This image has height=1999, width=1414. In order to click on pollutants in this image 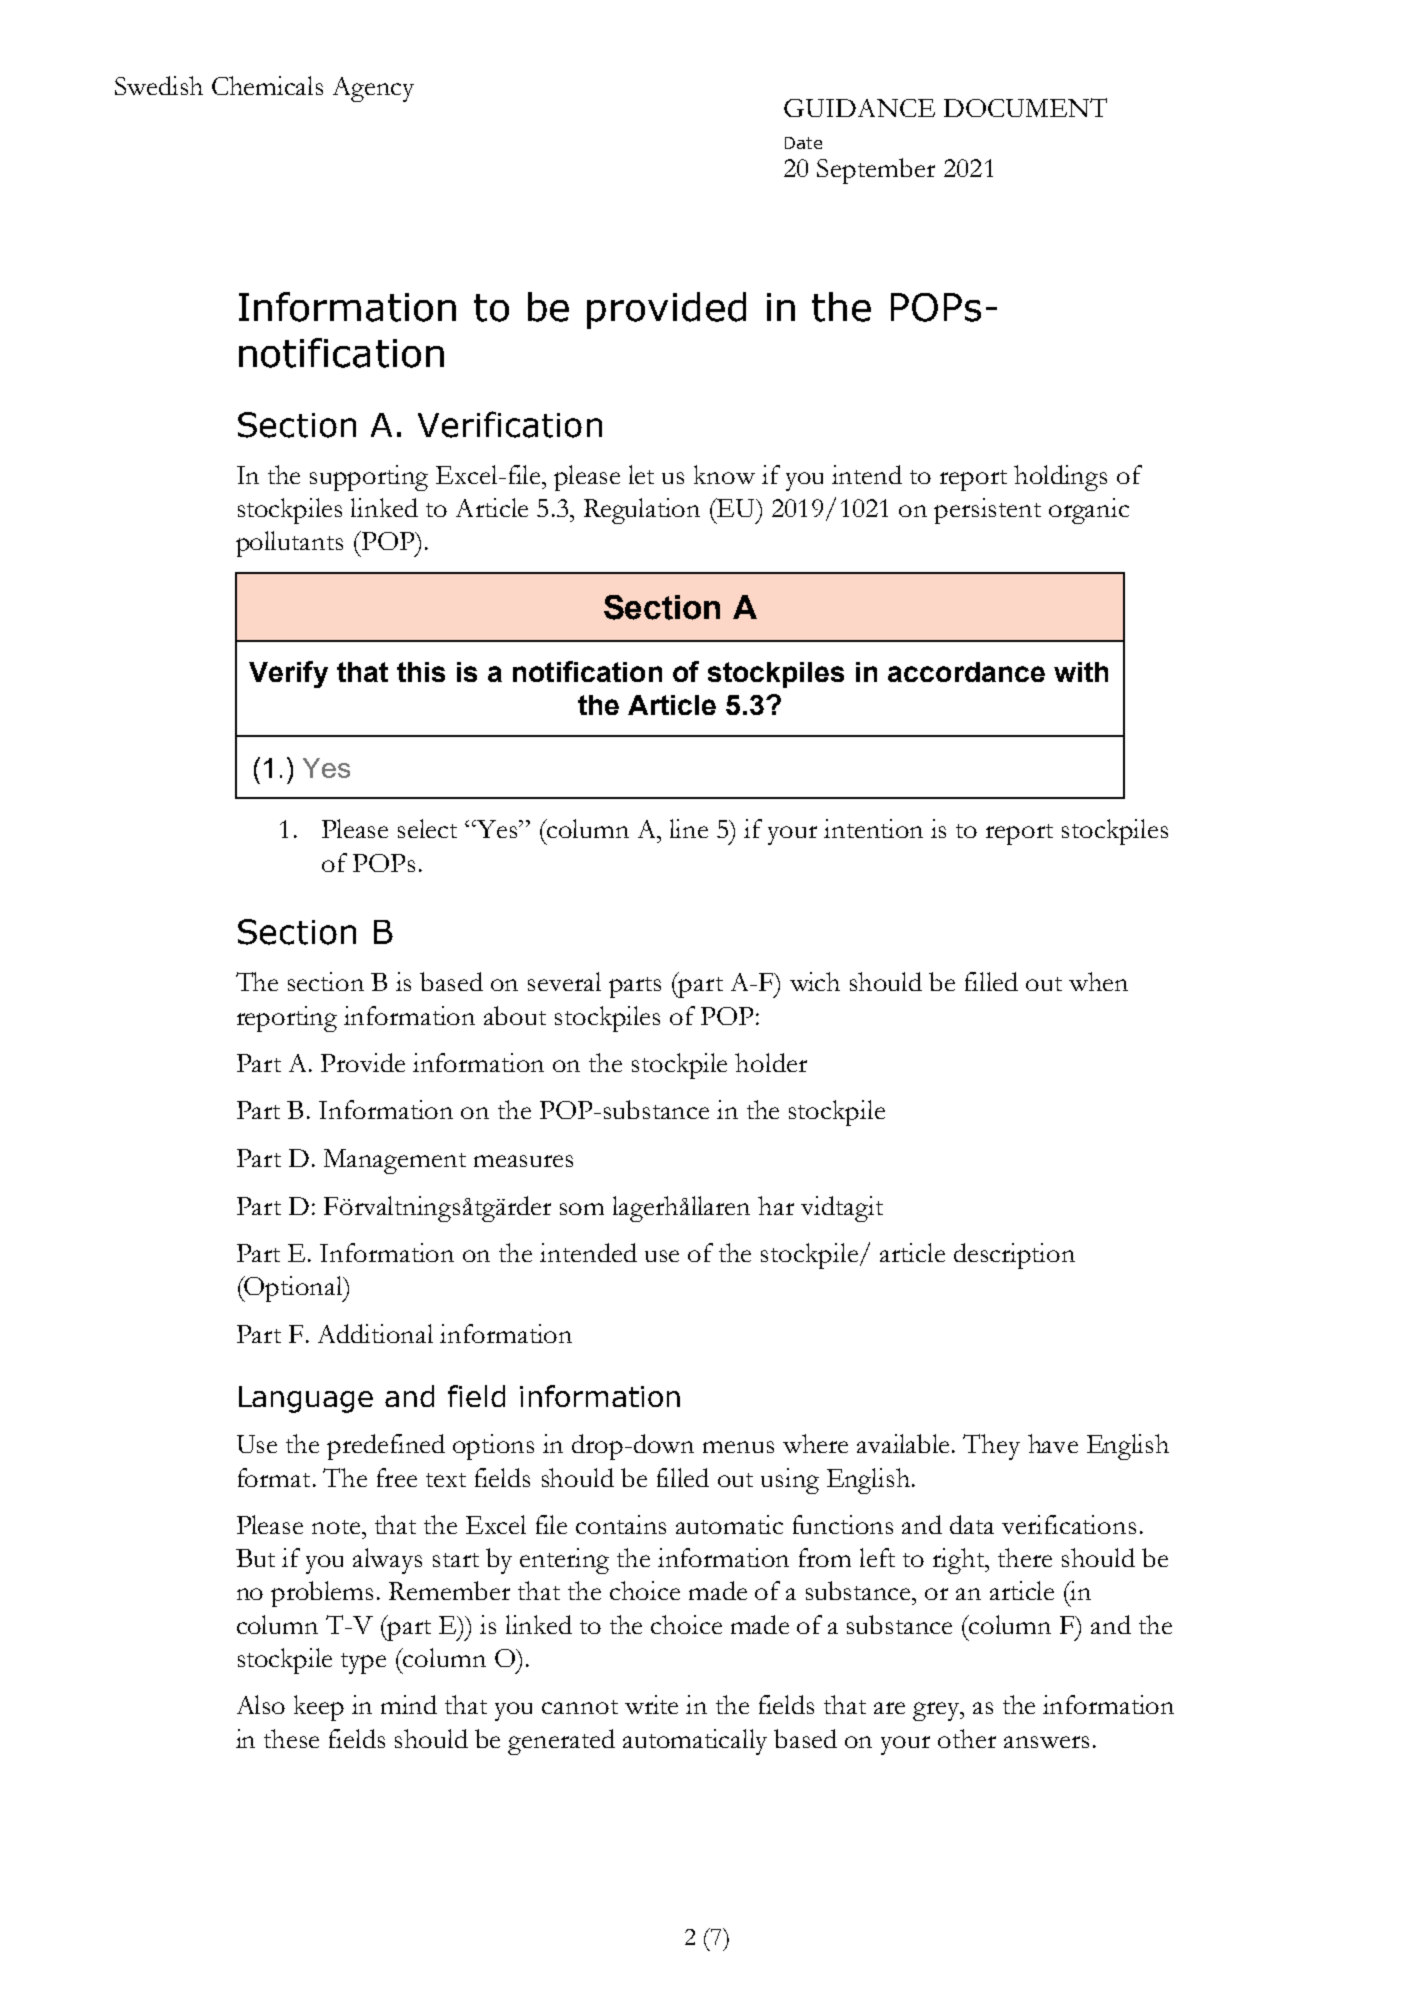, I will do `click(289, 544)`.
